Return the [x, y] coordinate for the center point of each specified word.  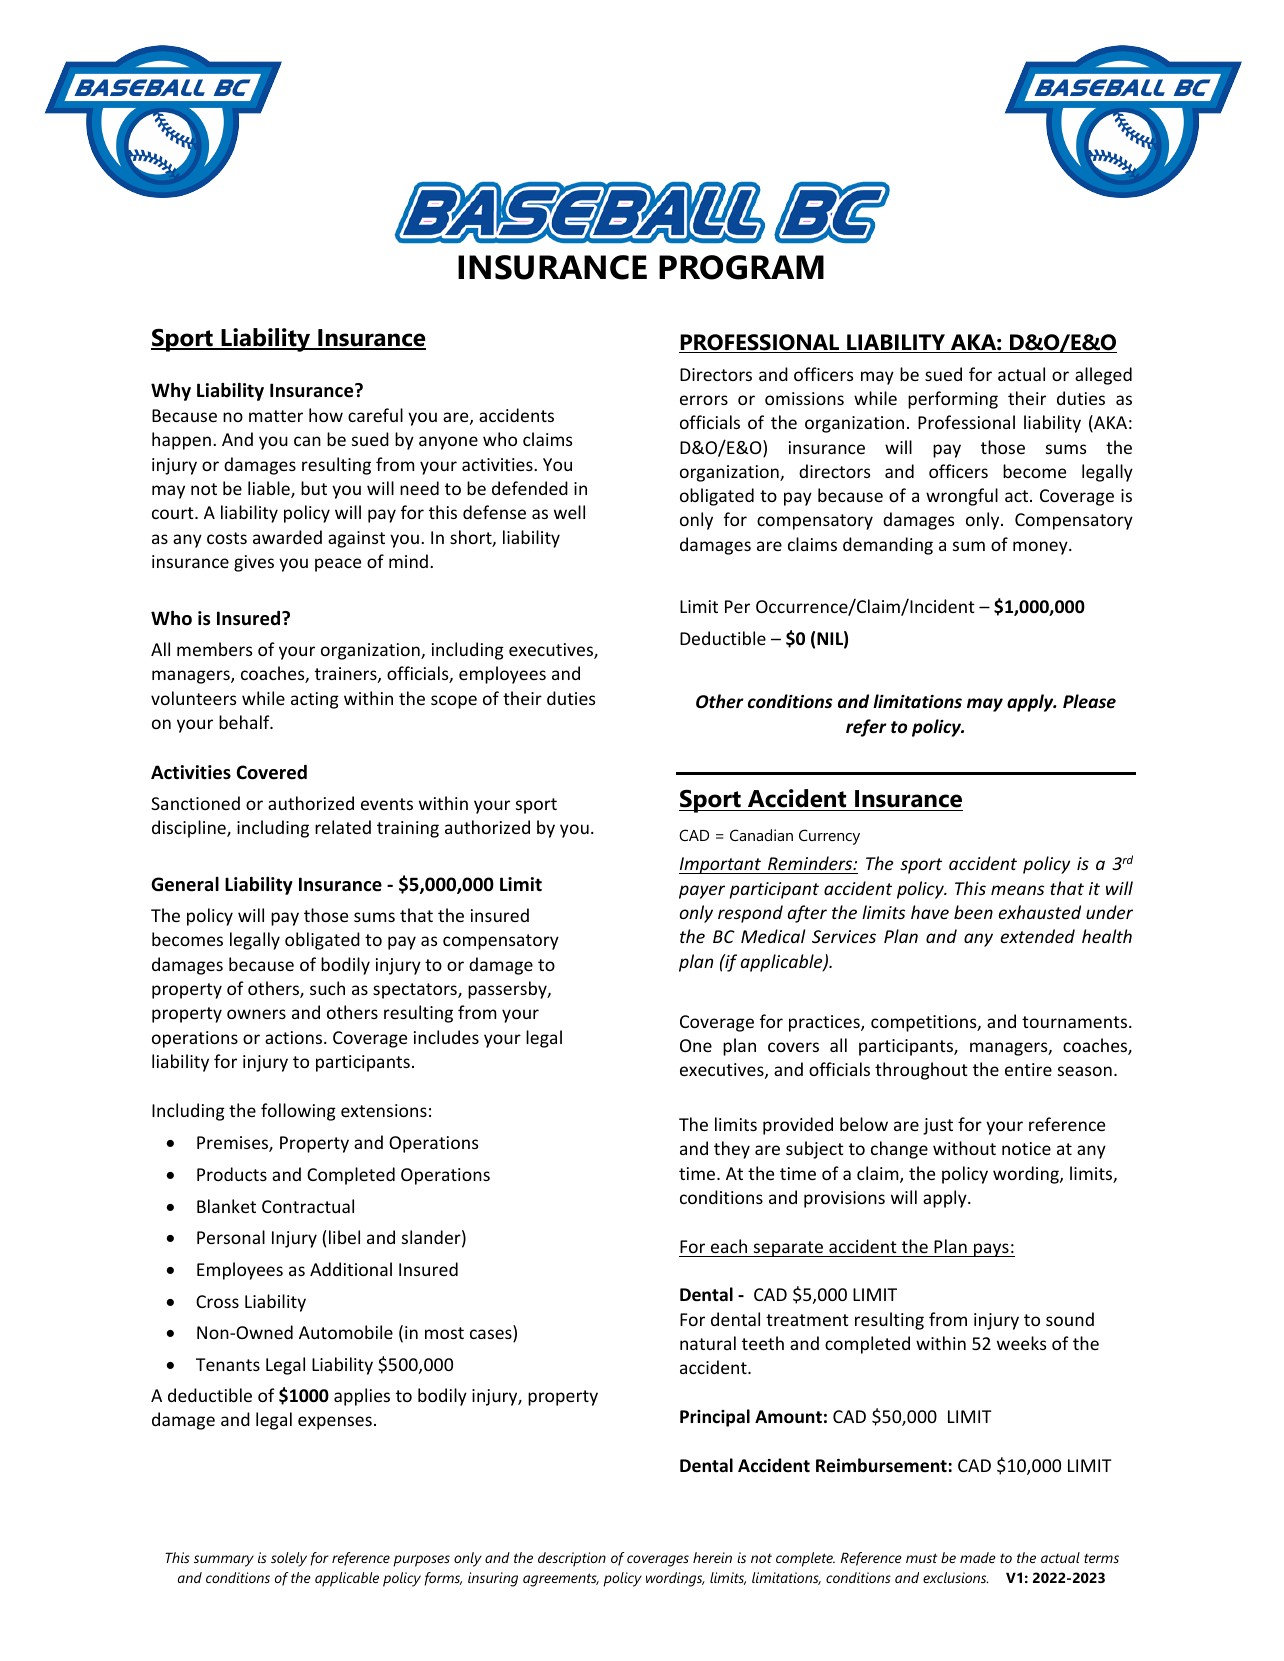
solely [289, 1559]
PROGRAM [741, 267]
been [973, 912]
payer [702, 892]
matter [276, 416]
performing [953, 400]
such [327, 988]
